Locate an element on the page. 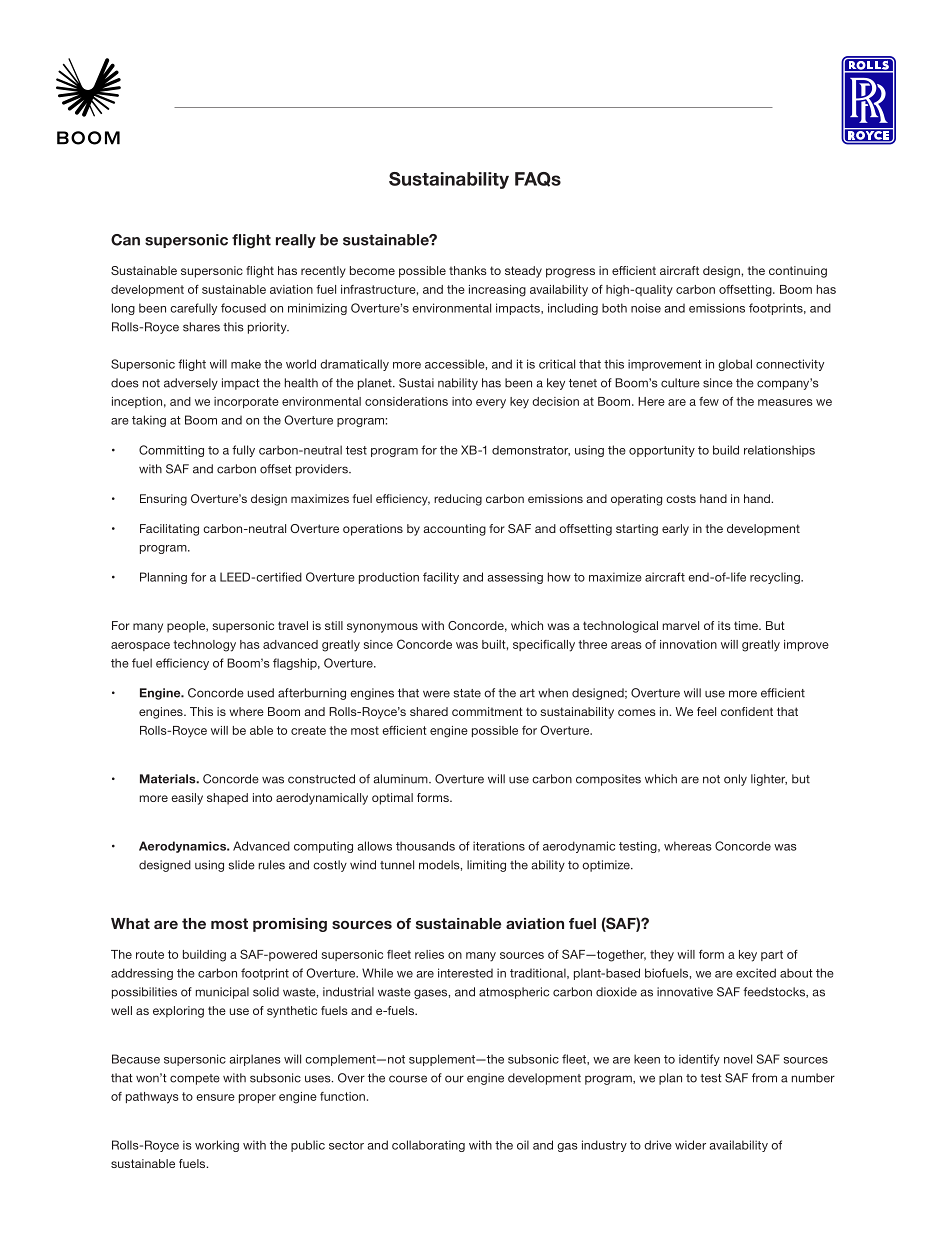  technology is located at coordinates (204, 646).
